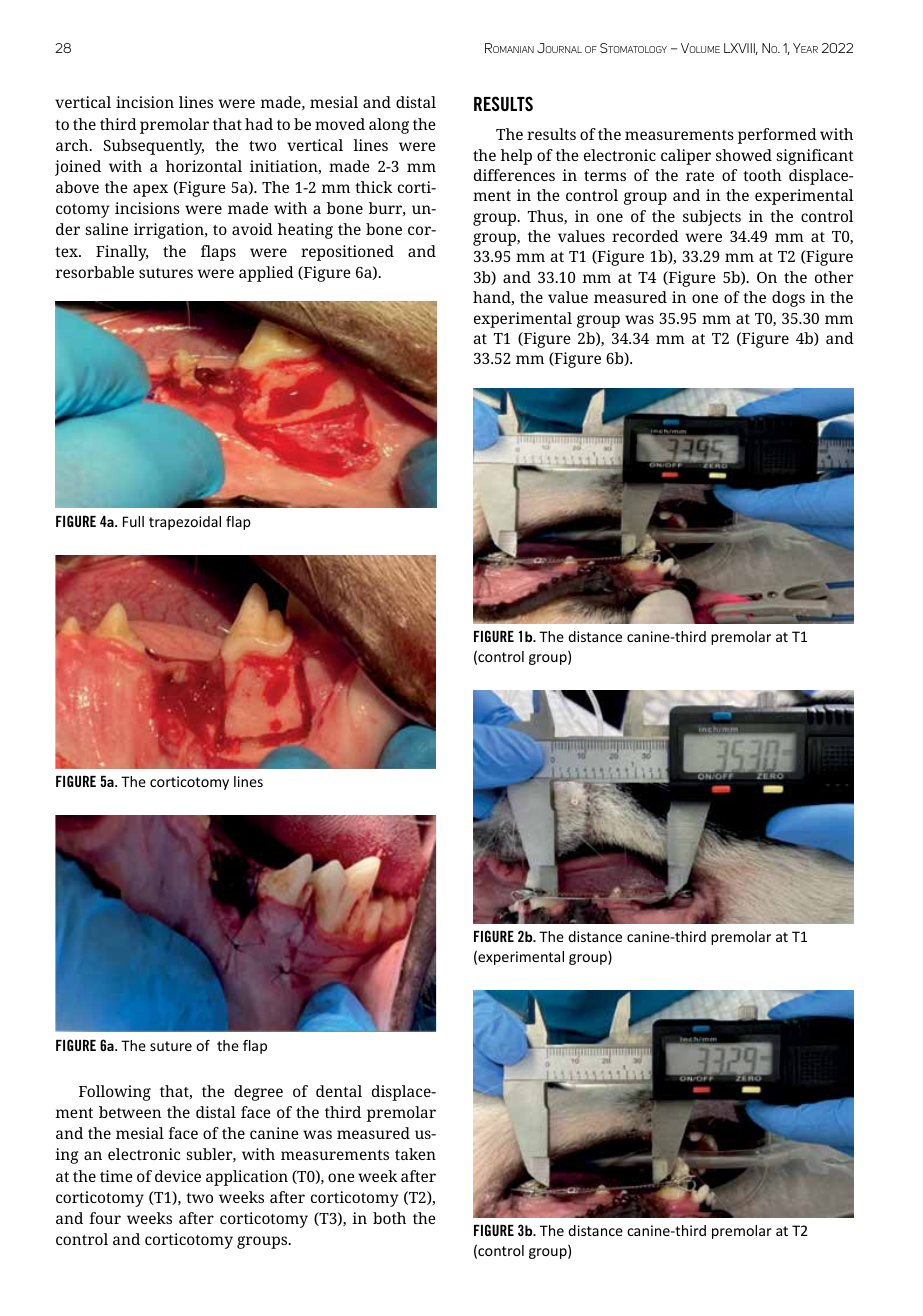 This page has height=1316, width=923. What do you see at coordinates (516, 157) in the page?
I see `help` at bounding box center [516, 157].
